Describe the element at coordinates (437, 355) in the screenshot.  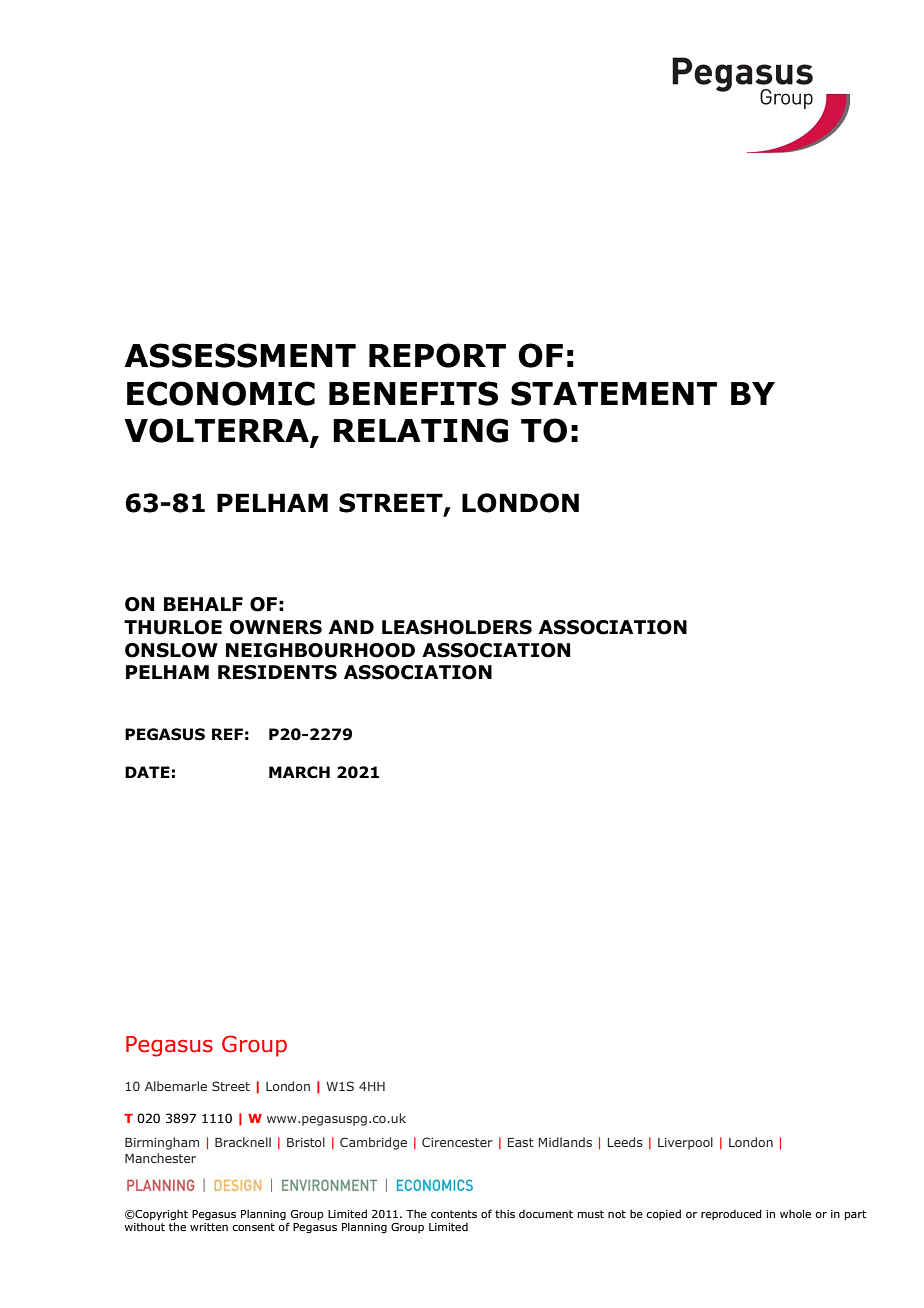
I see `REPORT` at that location.
